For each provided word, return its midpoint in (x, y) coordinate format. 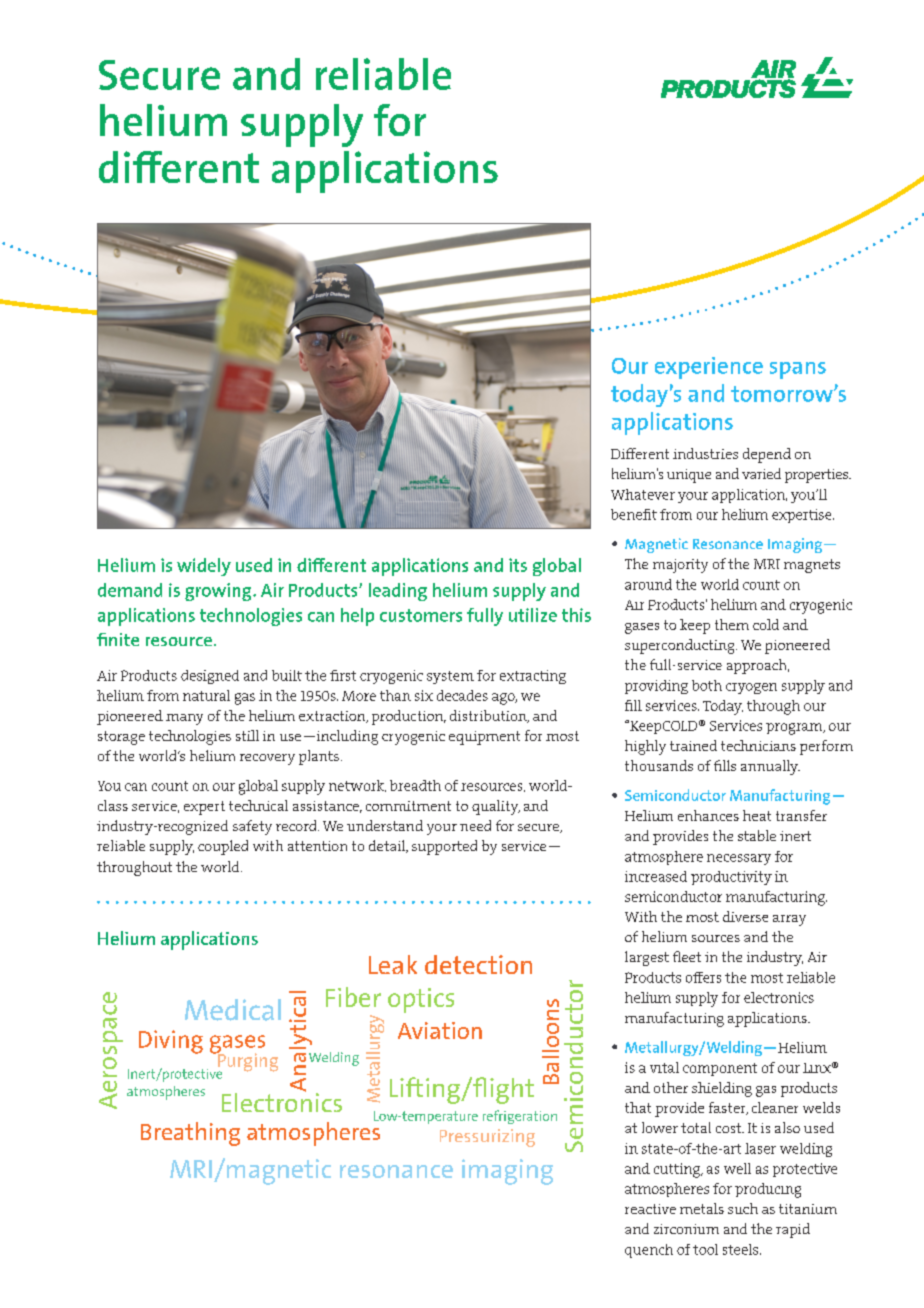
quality (496, 807)
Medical (233, 1010)
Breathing (190, 1134)
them (732, 624)
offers (703, 977)
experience (709, 368)
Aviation (440, 1030)
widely (204, 567)
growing (219, 592)
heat (757, 815)
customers (421, 615)
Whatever (643, 494)
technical (258, 805)
